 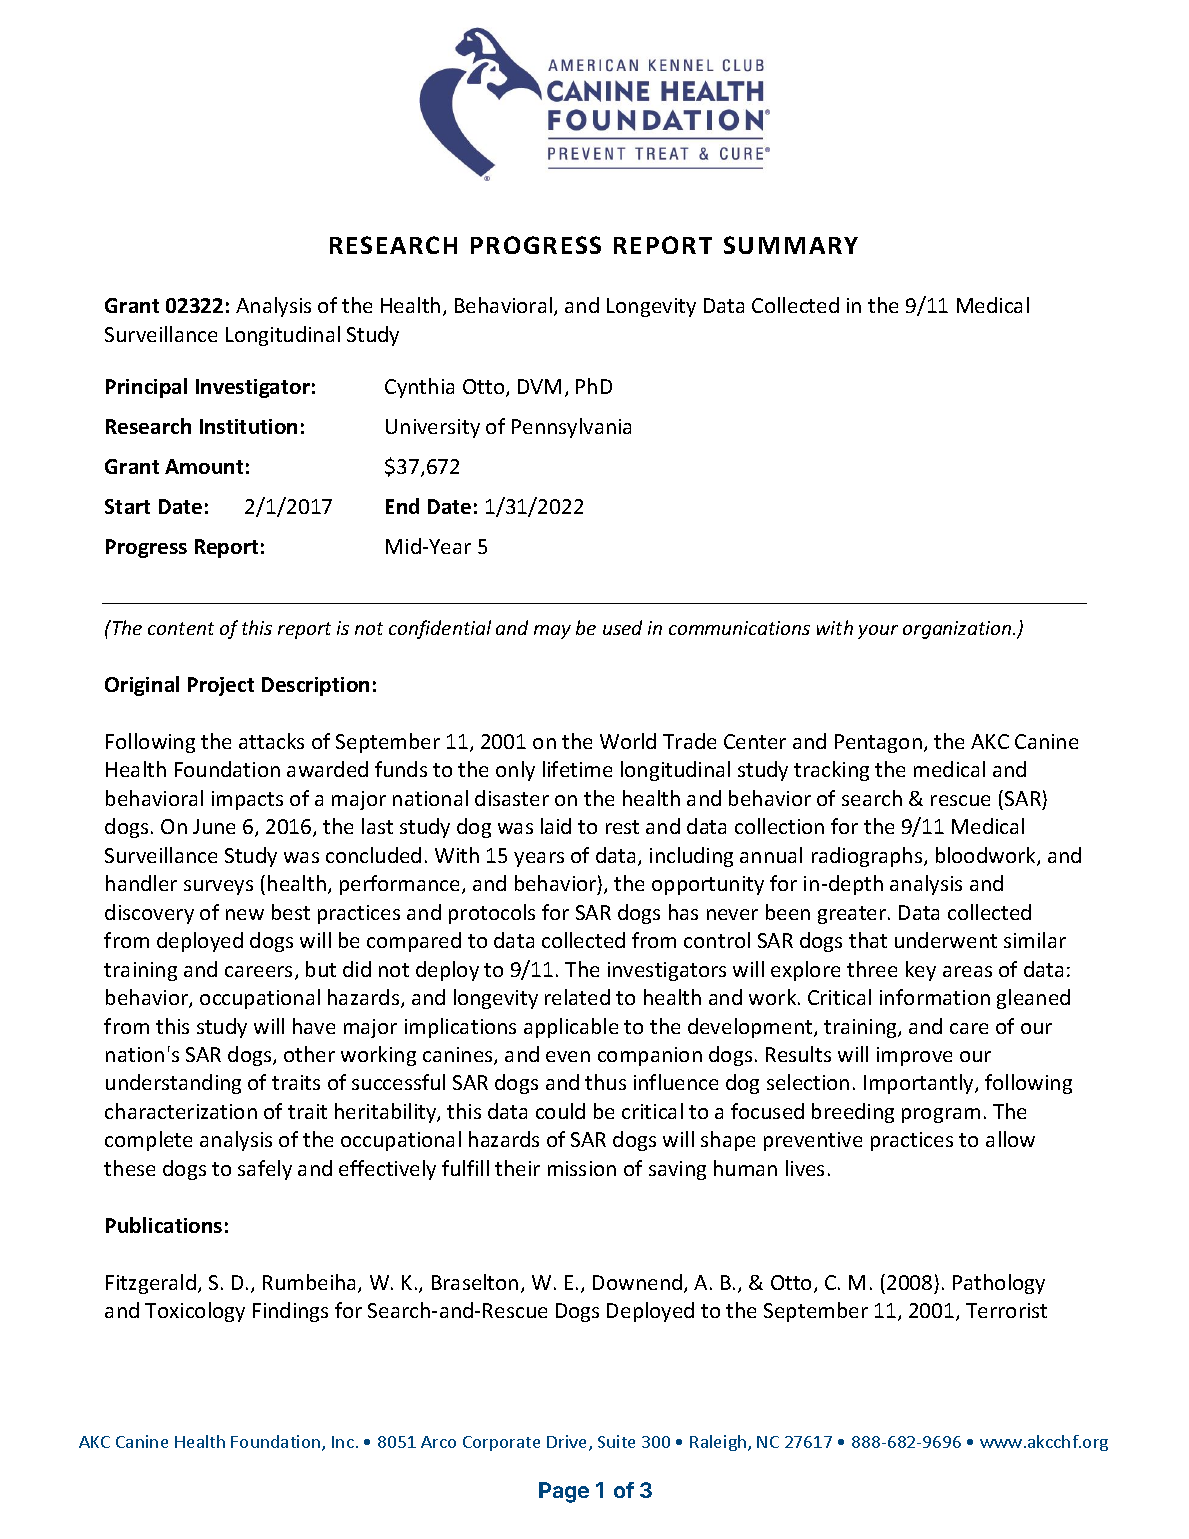 What do you see at coordinates (552, 632) in the screenshot?
I see `may` at bounding box center [552, 632].
